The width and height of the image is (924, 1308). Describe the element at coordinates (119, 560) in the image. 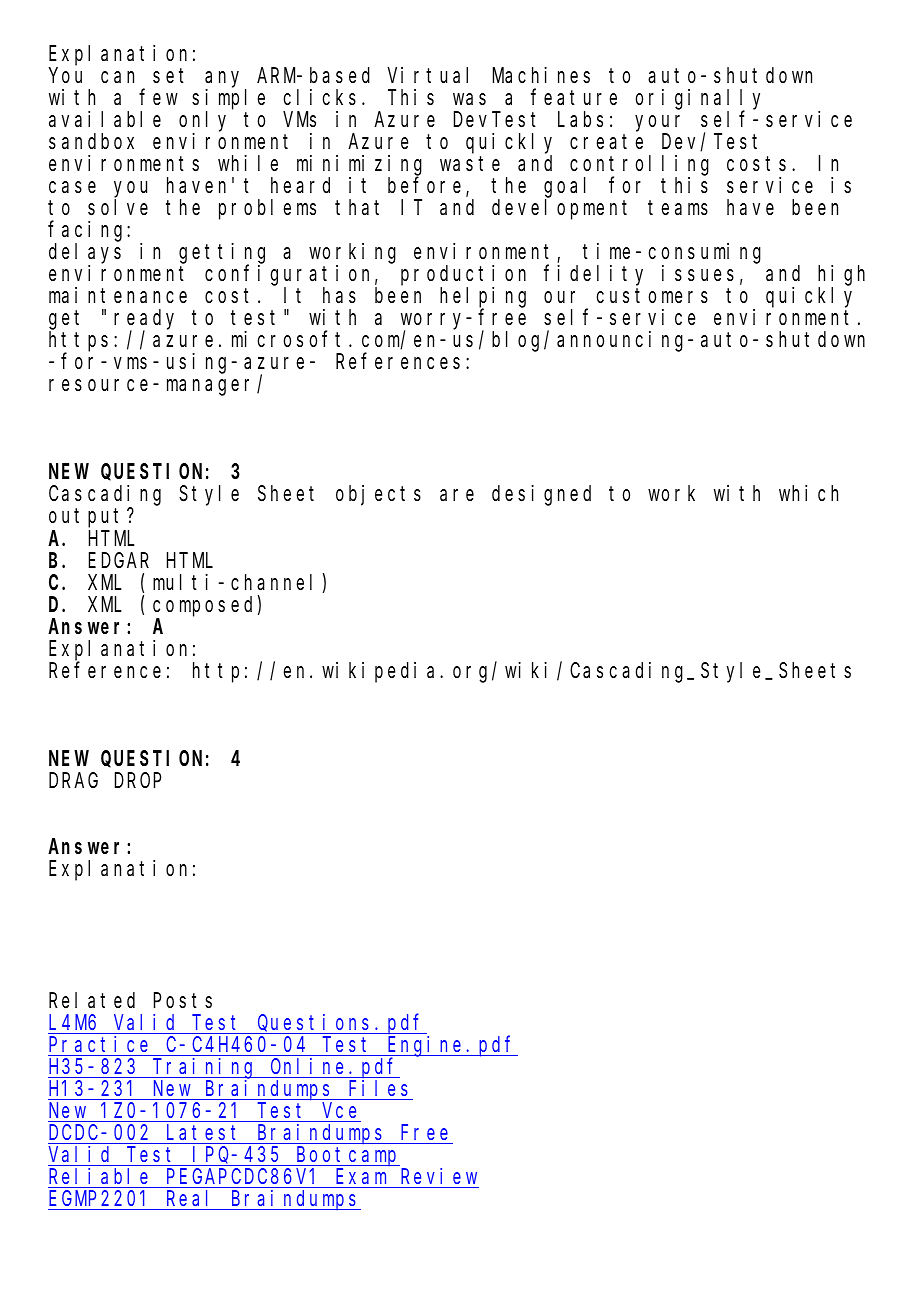

I see `EDGAR` at that location.
